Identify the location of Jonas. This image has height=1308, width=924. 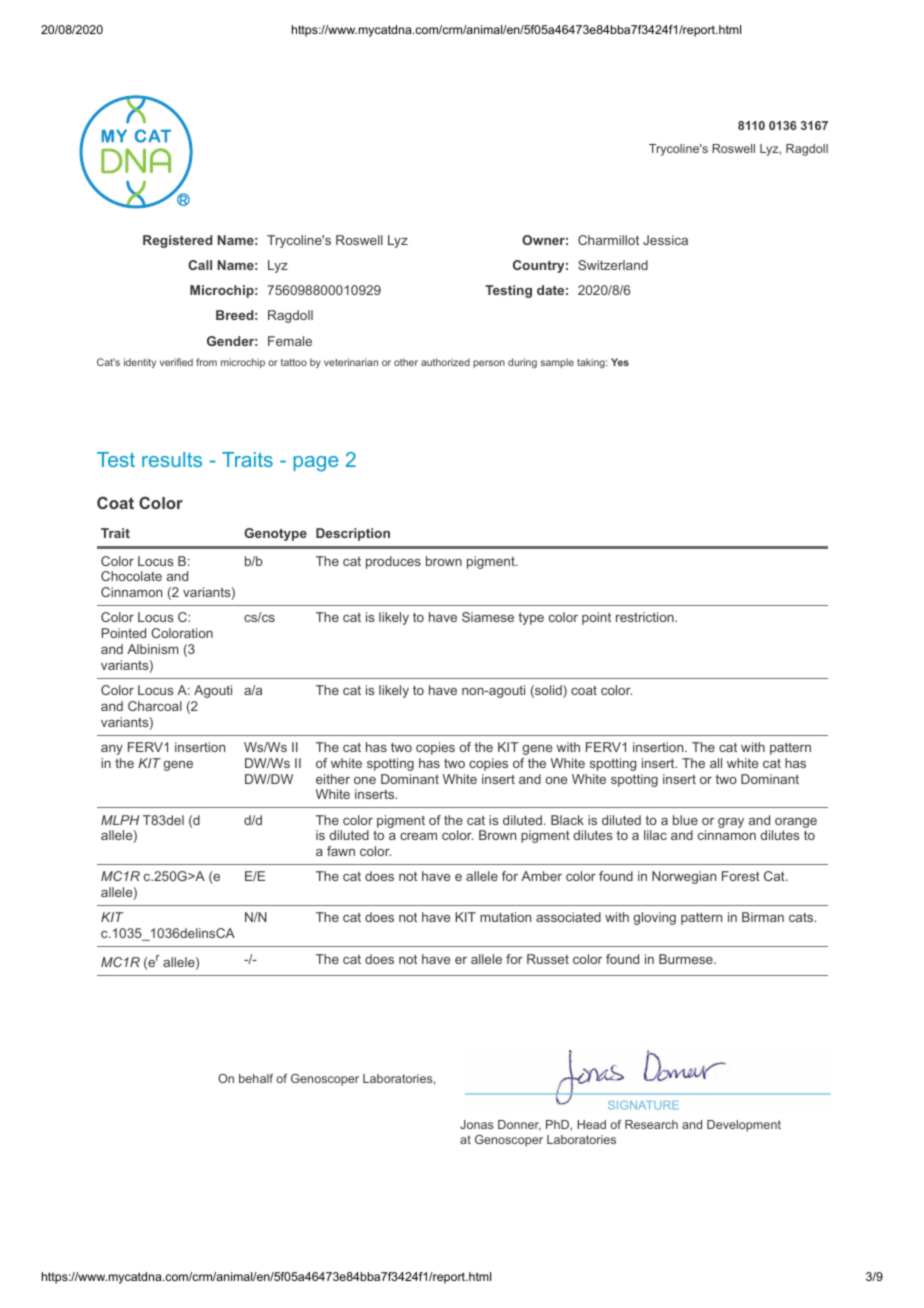
(477, 1124).
